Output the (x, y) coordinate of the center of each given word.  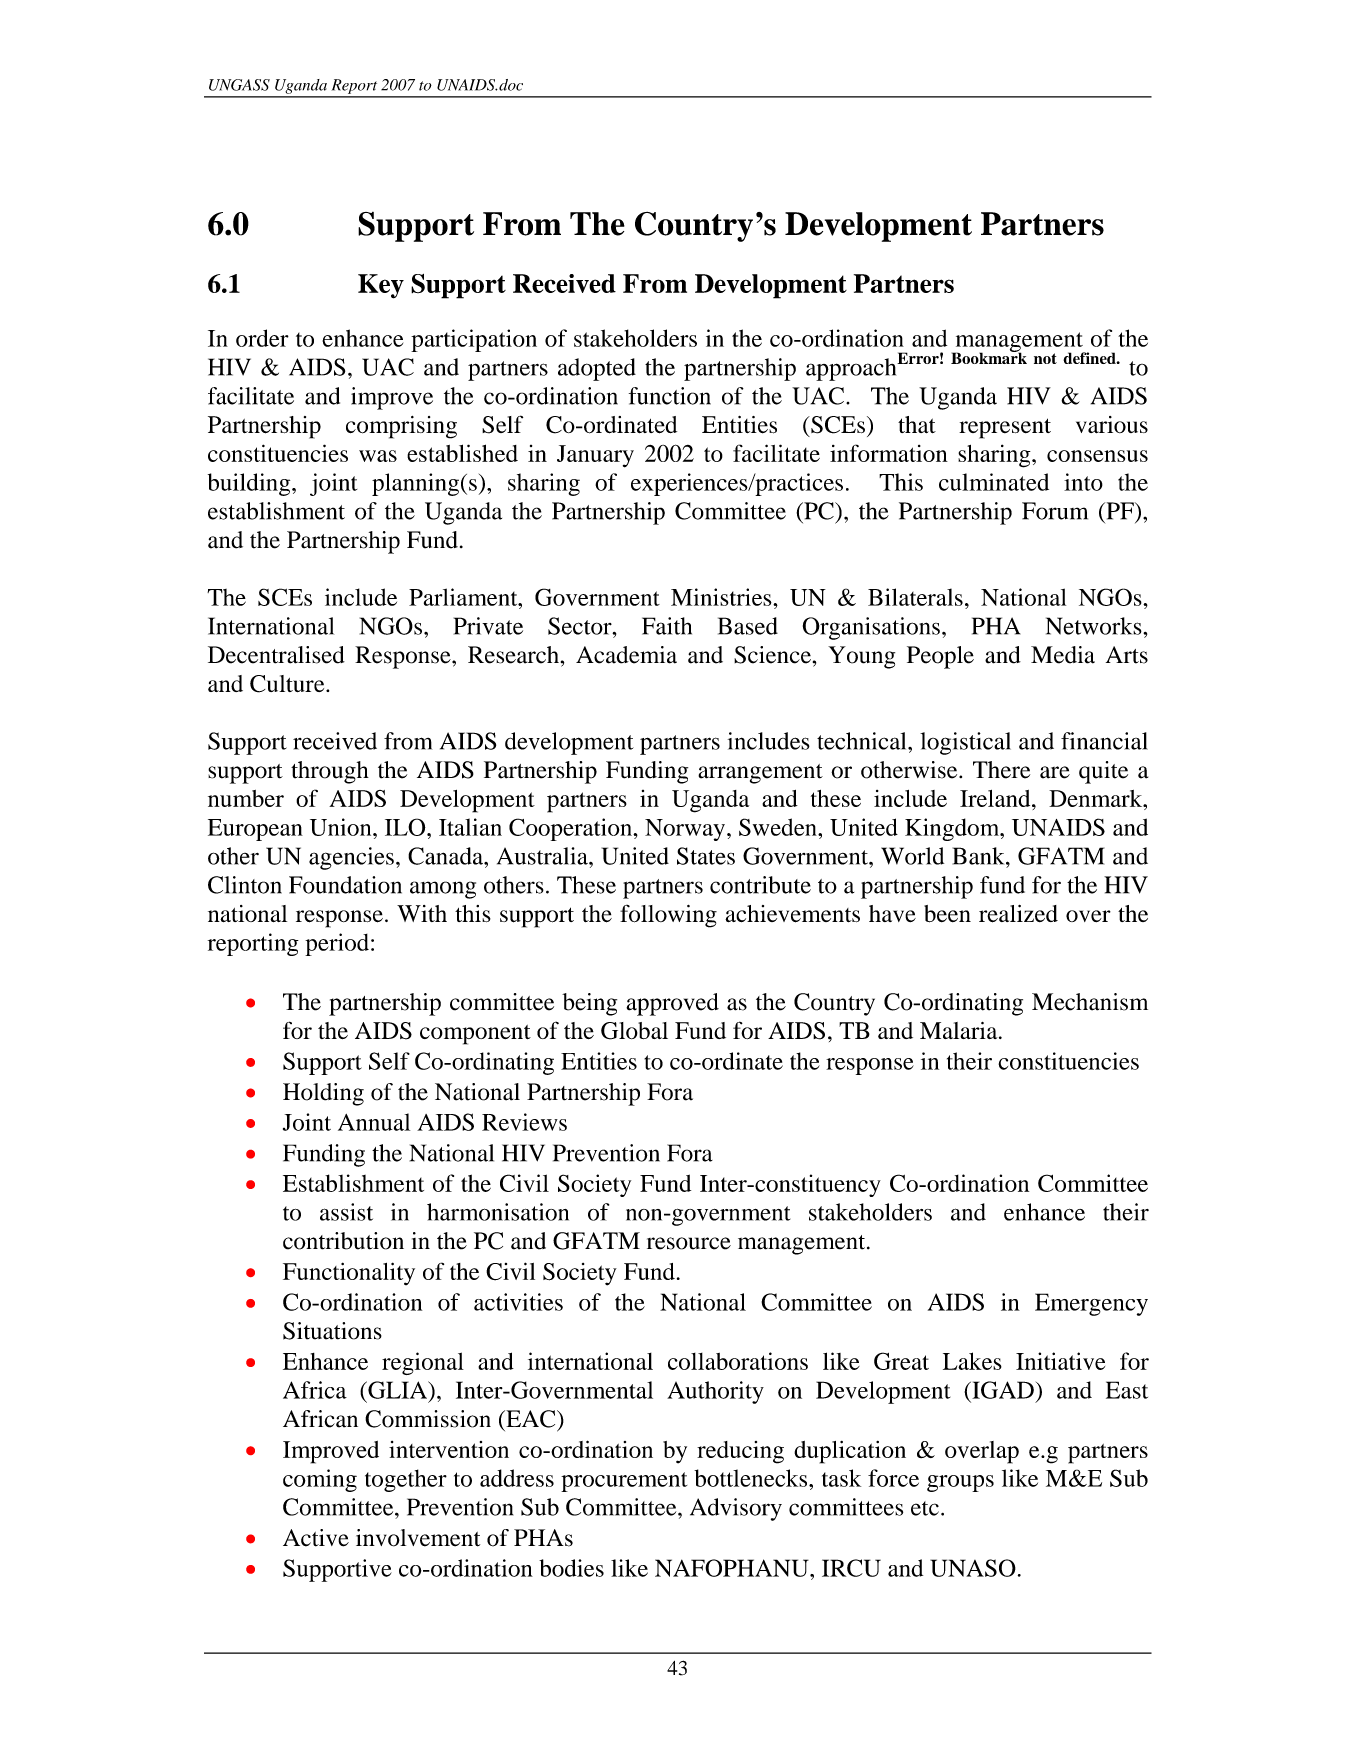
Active (316, 1538)
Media (1063, 655)
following (668, 916)
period (337, 944)
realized (1018, 914)
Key (381, 286)
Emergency (1091, 1304)
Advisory (736, 1509)
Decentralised (276, 655)
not (1045, 358)
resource (689, 1243)
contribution (343, 1241)
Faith (667, 626)
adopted (597, 369)
